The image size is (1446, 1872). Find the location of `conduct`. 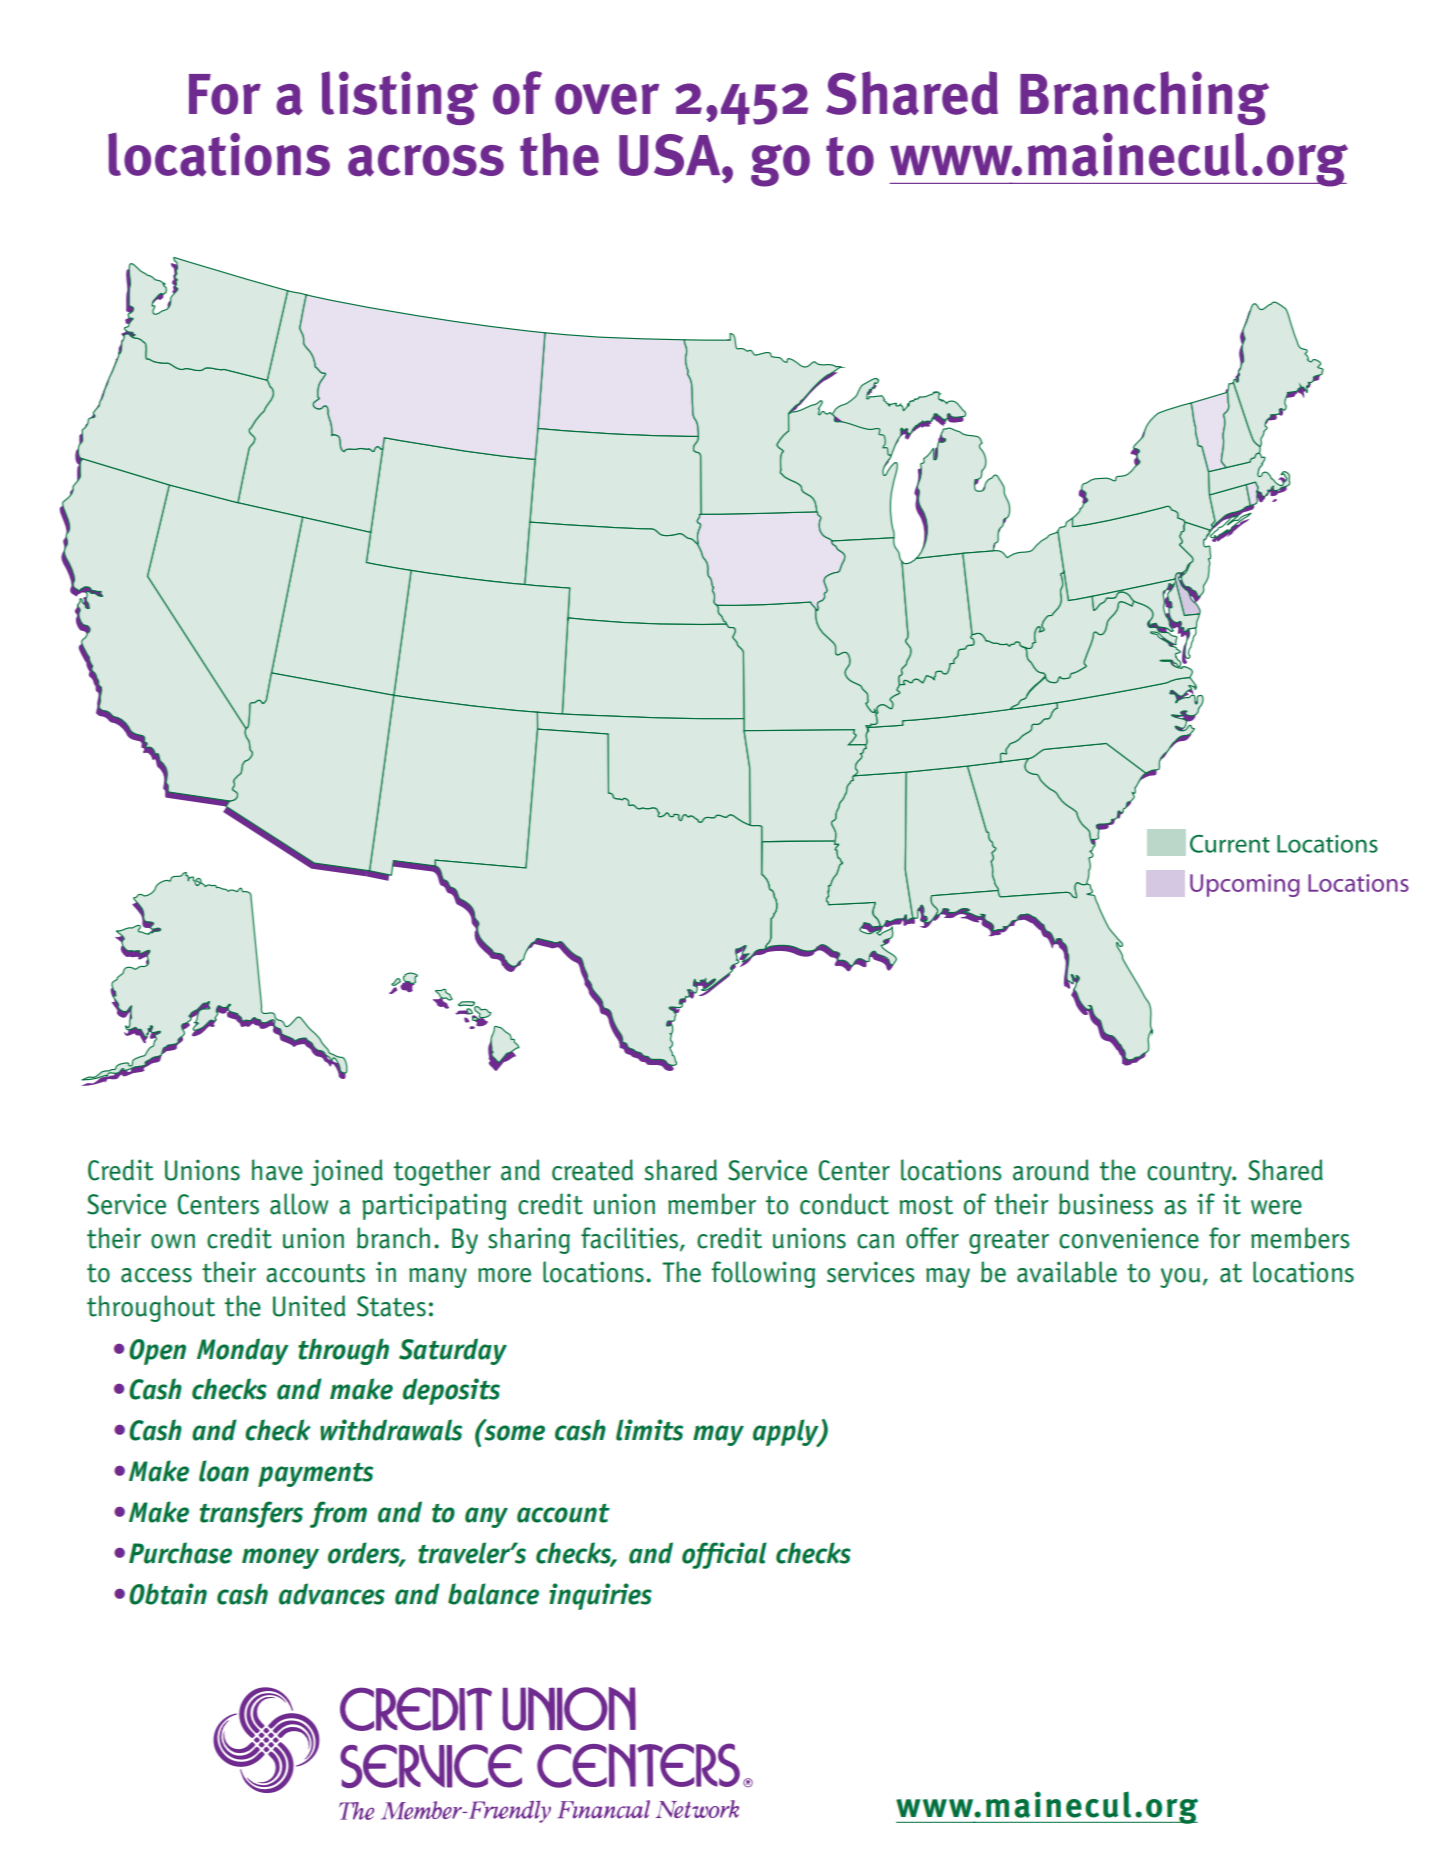

conduct is located at coordinates (844, 1204).
